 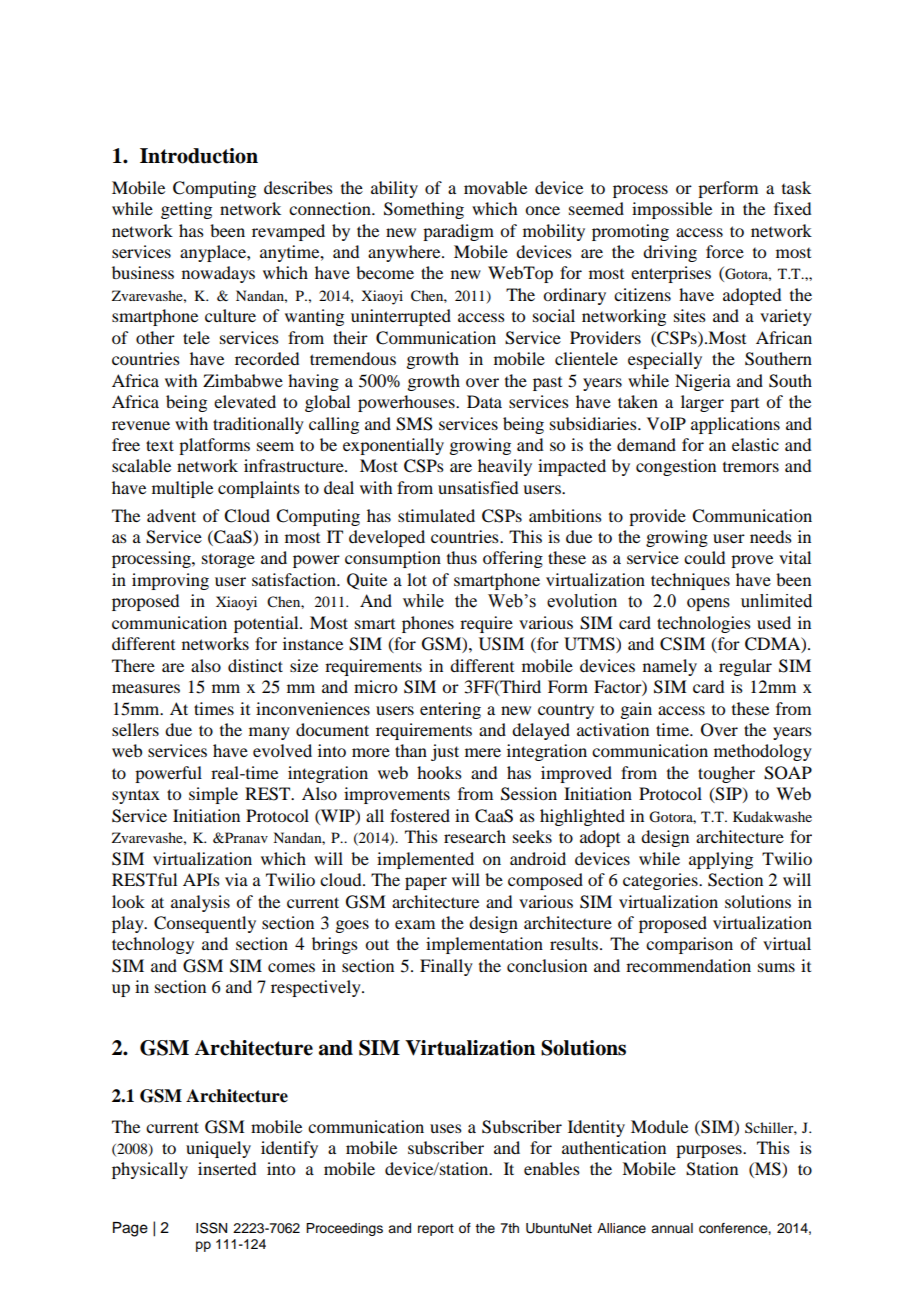 What do you see at coordinates (672, 210) in the screenshot?
I see `impossible` at bounding box center [672, 210].
